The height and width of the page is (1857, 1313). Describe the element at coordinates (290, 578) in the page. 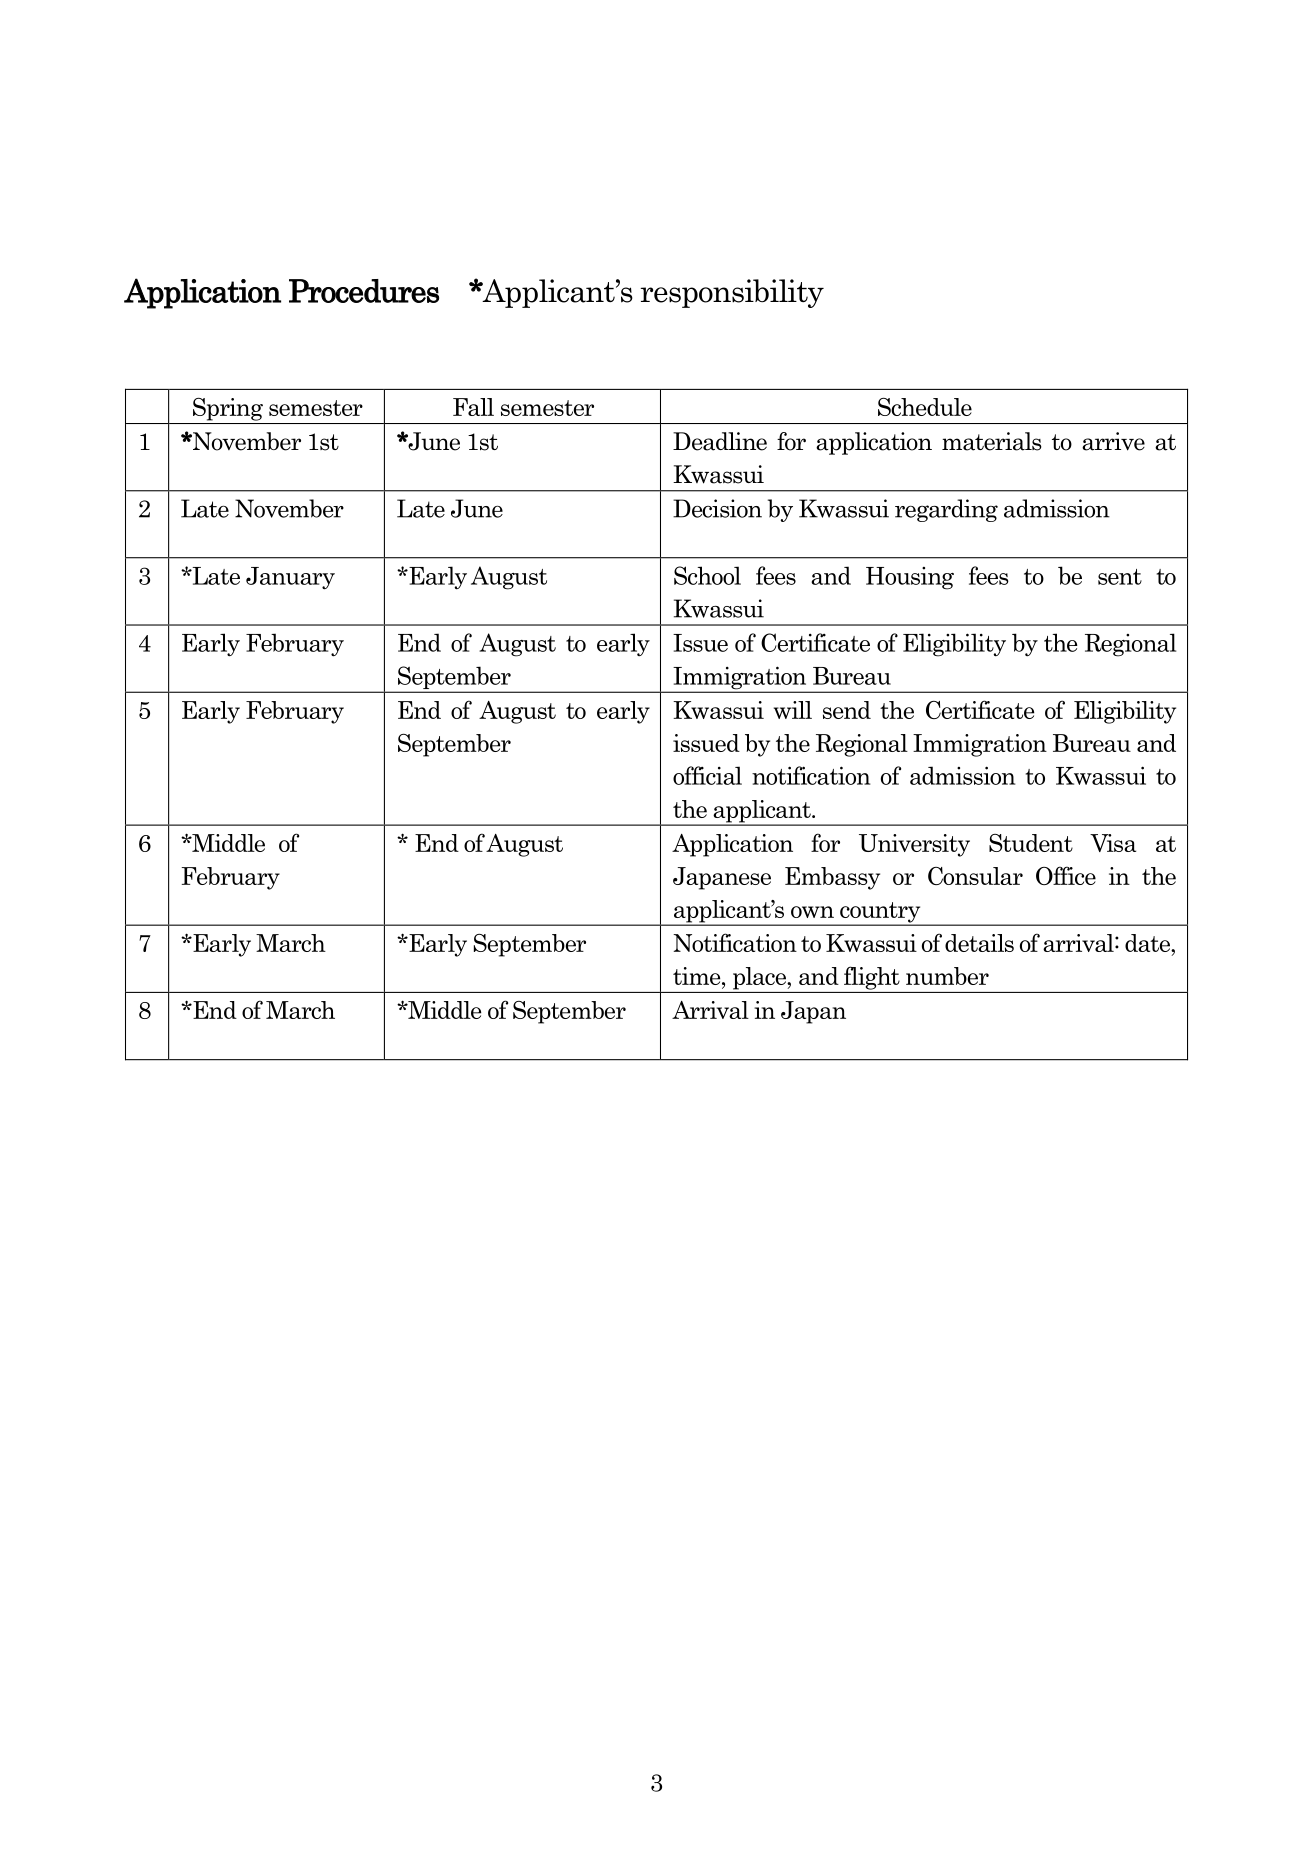

I see `January` at that location.
